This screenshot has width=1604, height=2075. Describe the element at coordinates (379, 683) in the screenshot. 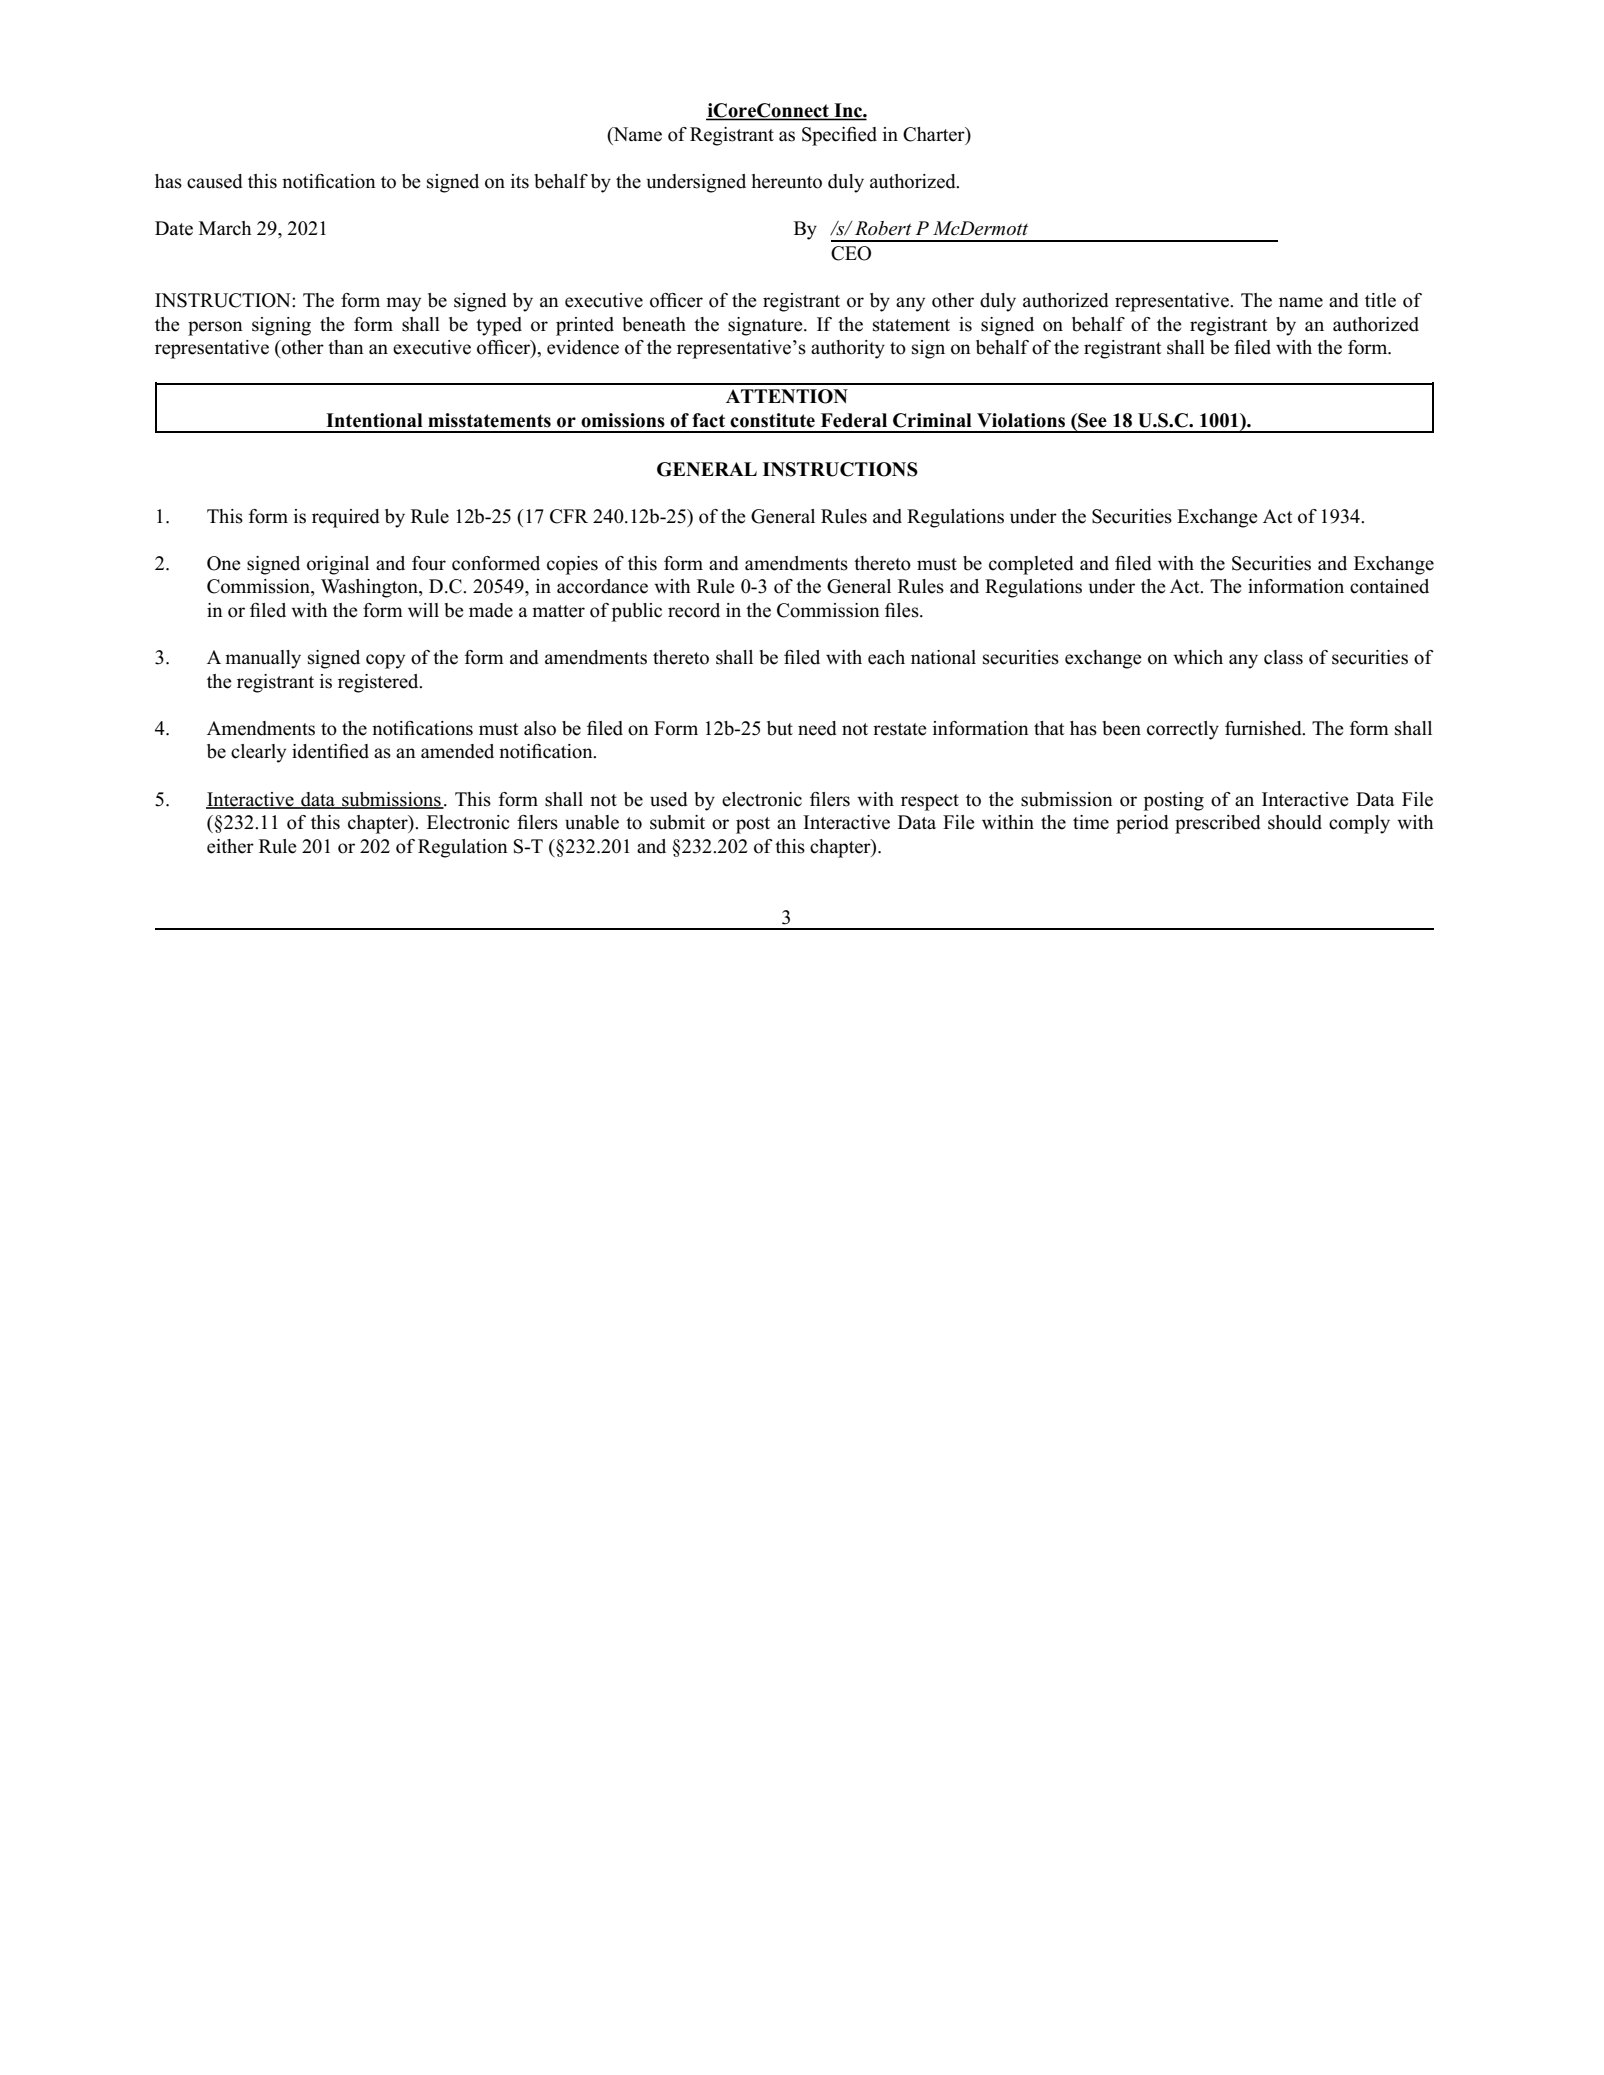

I see `registered` at that location.
